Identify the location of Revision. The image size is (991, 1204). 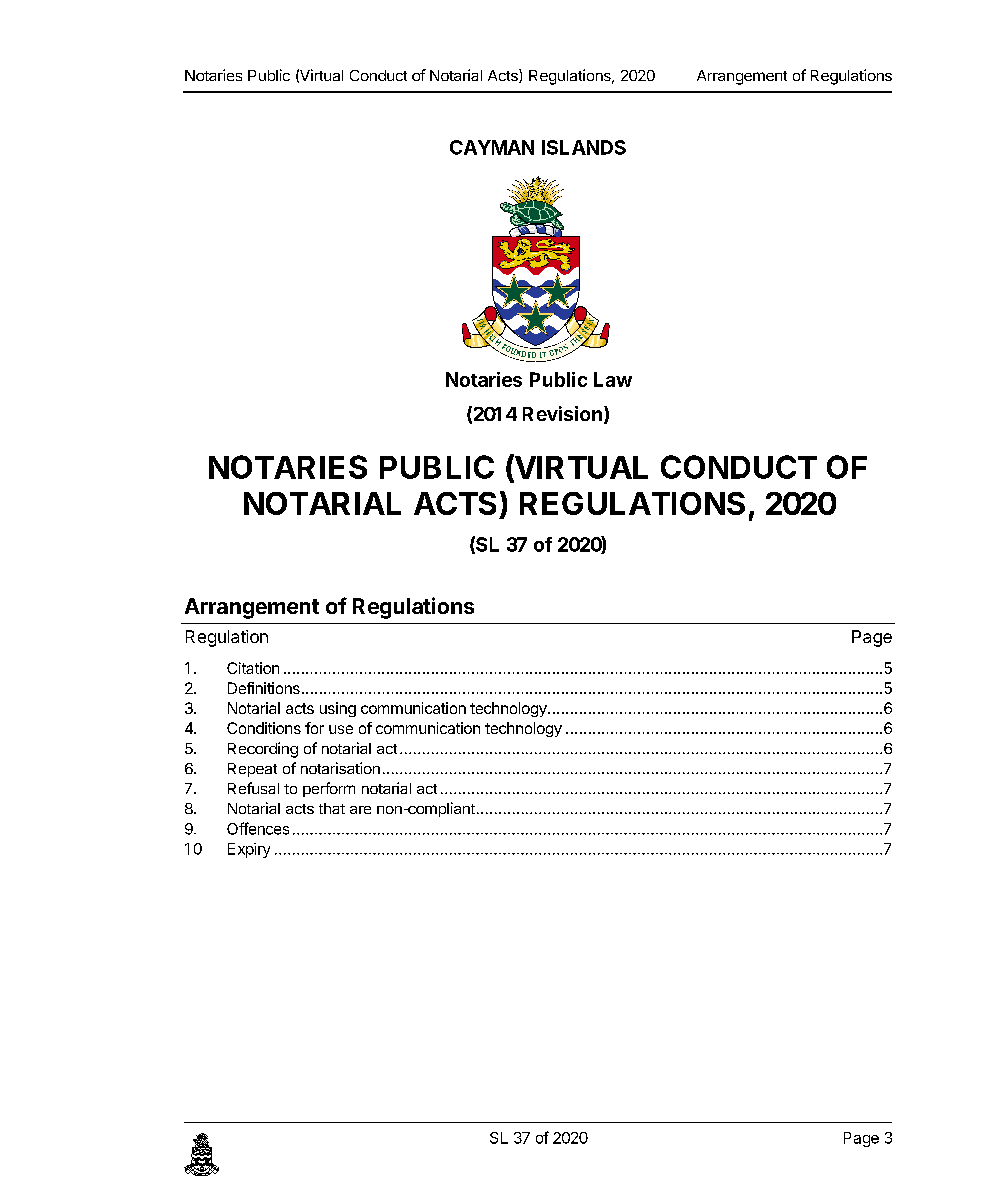
(562, 413).
